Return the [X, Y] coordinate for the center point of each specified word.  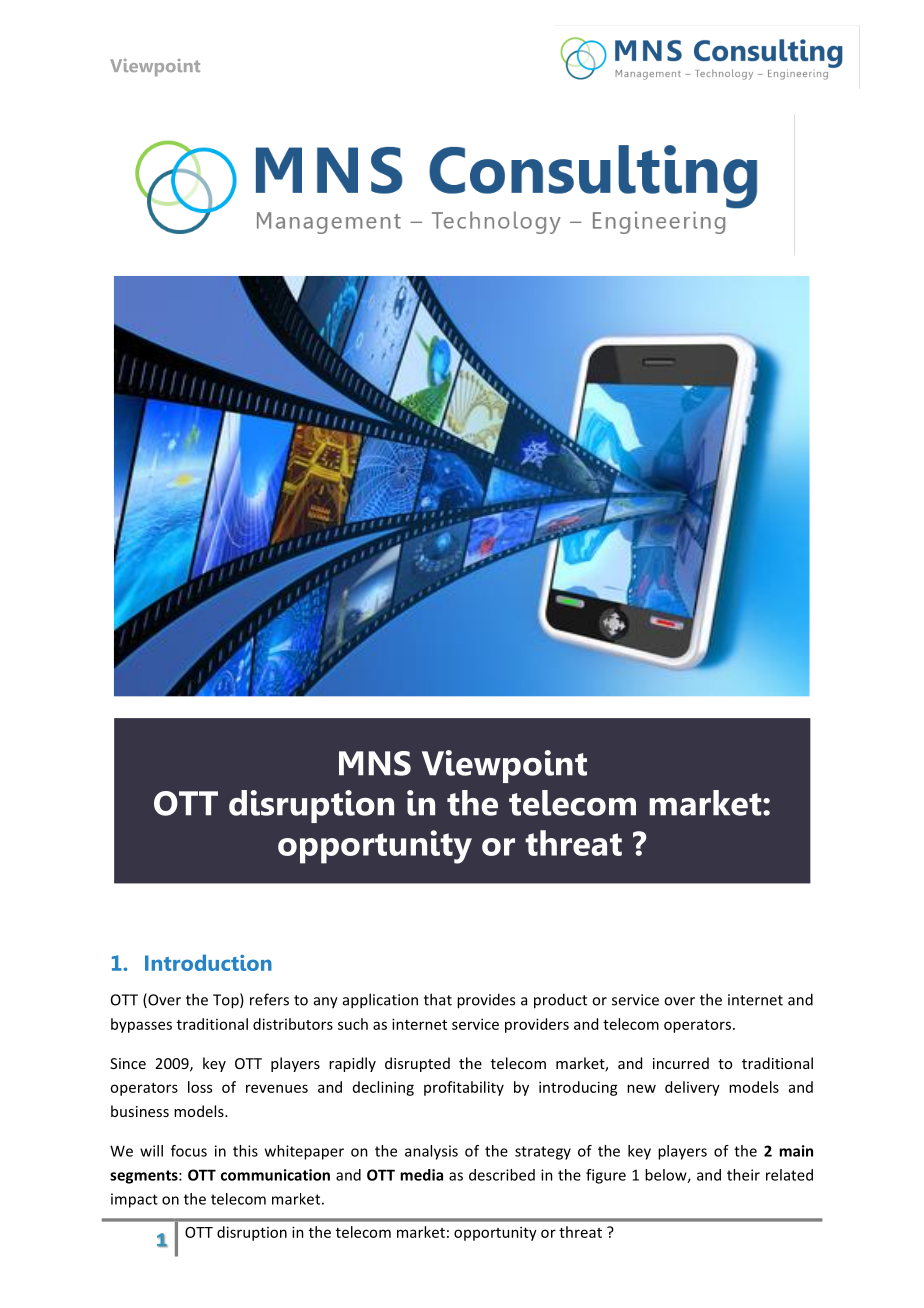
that [438, 999]
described [502, 1175]
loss [200, 1087]
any [326, 1003]
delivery [692, 1088]
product [560, 1001]
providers [537, 1025]
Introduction [208, 962]
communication [275, 1175]
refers [269, 999]
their [743, 1175]
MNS [375, 763]
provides [486, 1001]
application [380, 1001]
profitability [464, 1088]
